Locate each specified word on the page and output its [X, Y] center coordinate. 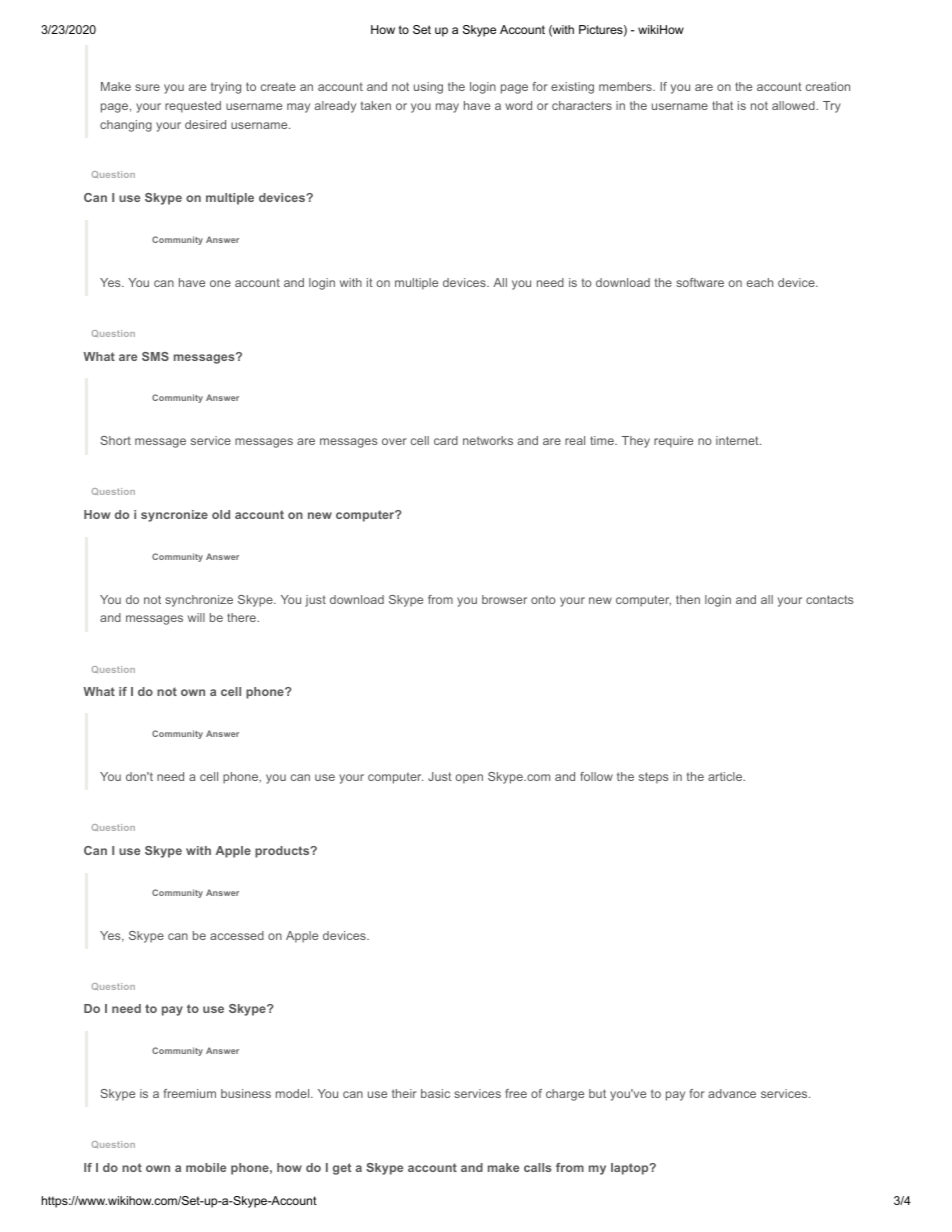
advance [732, 1093]
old [221, 514]
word [518, 105]
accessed [237, 935]
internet [738, 440]
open [469, 779]
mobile [206, 1167]
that [722, 105]
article [726, 776]
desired [205, 124]
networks [488, 440]
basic [435, 1093]
